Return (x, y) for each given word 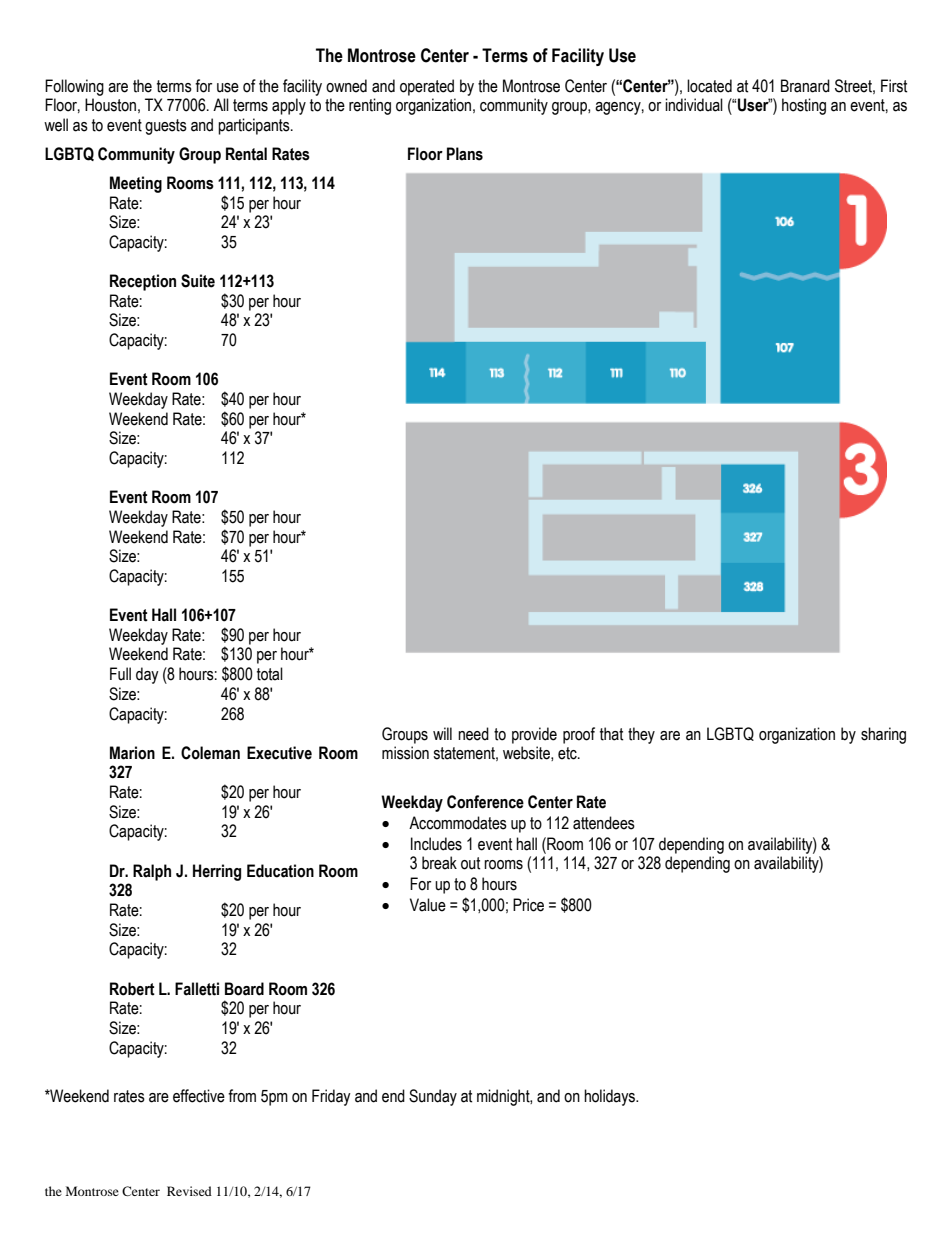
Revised (189, 1191)
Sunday (433, 1097)
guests (166, 127)
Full (120, 674)
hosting (804, 106)
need (473, 734)
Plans (465, 154)
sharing (883, 735)
